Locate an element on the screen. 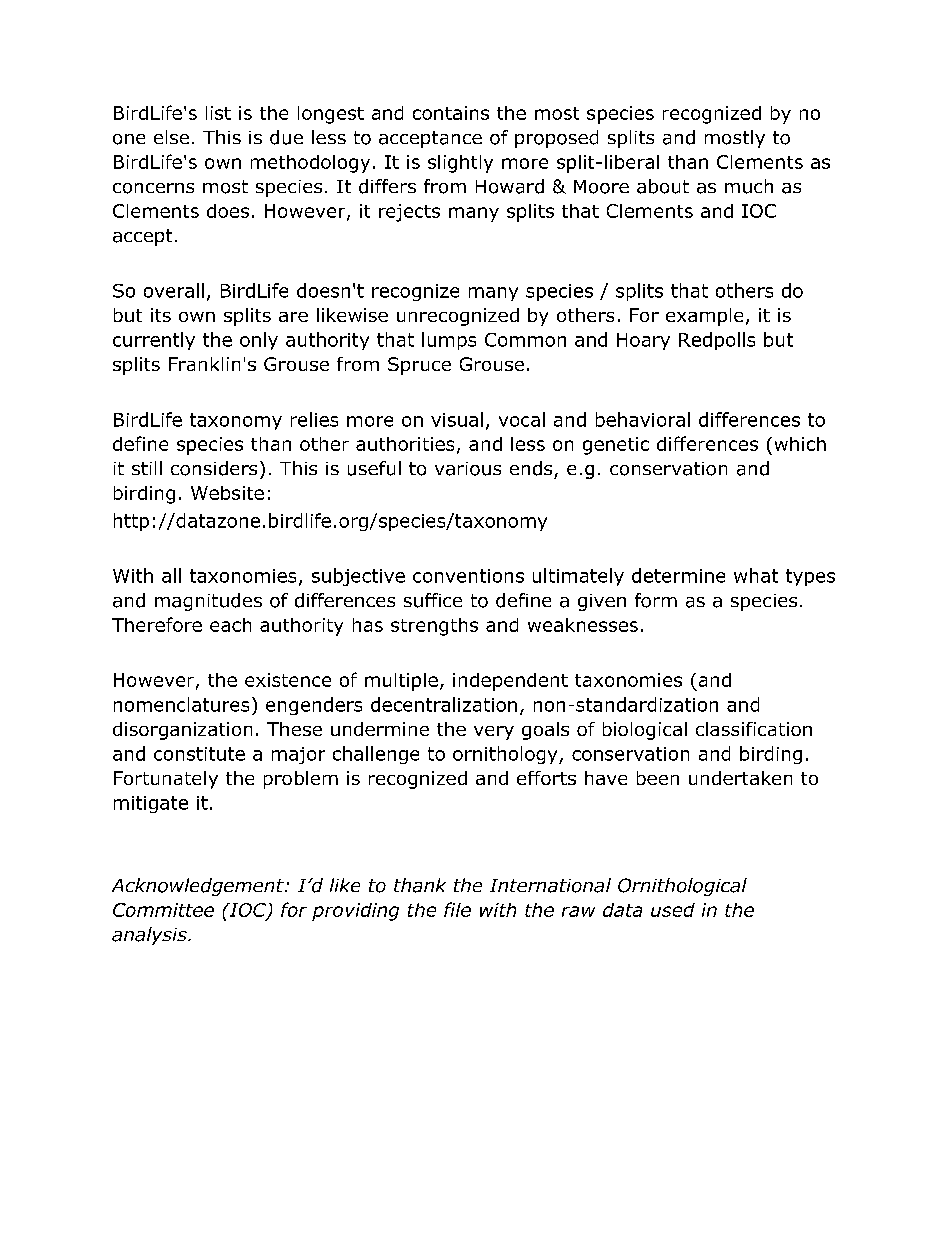  Website is located at coordinates (227, 493).
